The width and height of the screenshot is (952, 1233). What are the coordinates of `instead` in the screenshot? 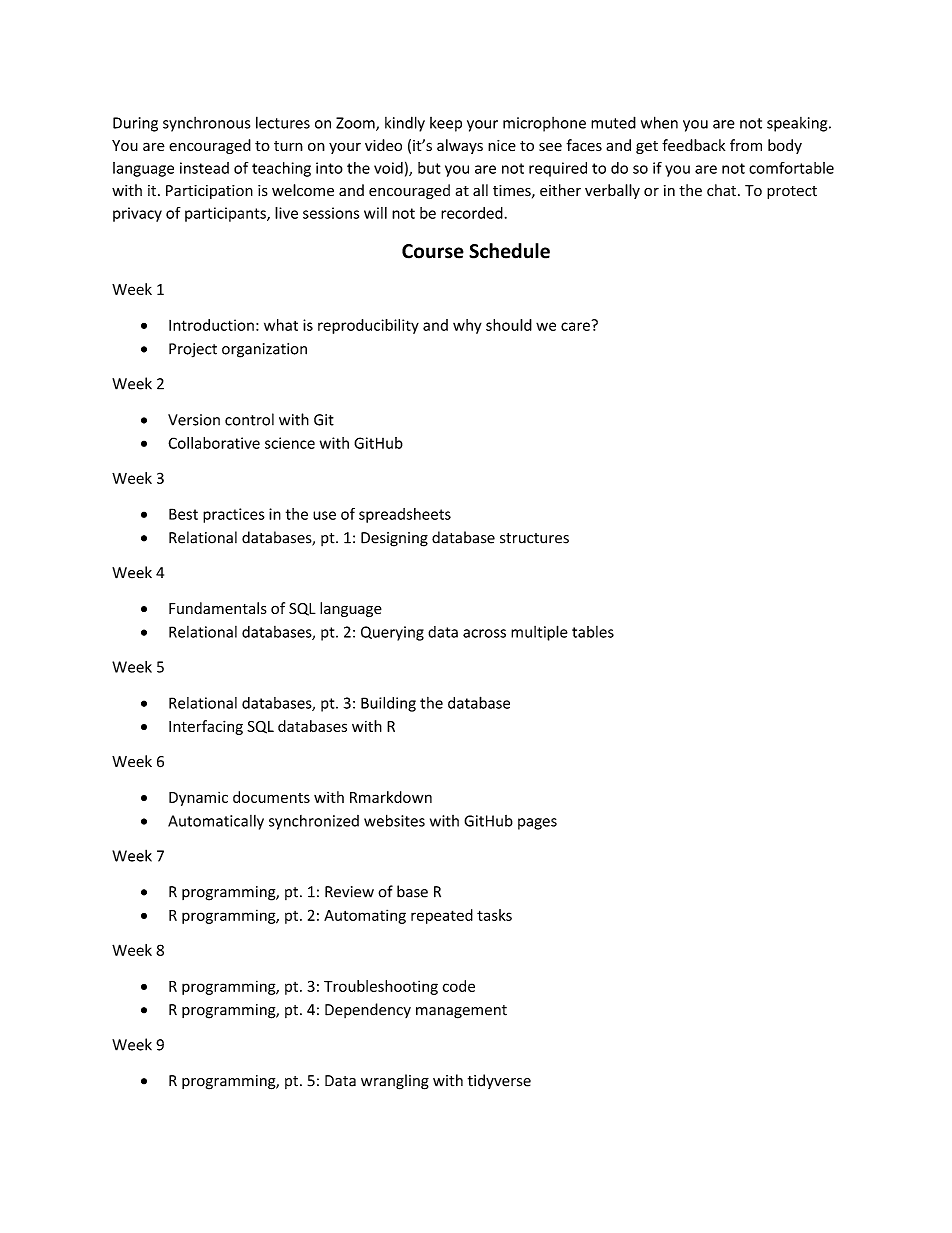 It's located at (204, 168).
